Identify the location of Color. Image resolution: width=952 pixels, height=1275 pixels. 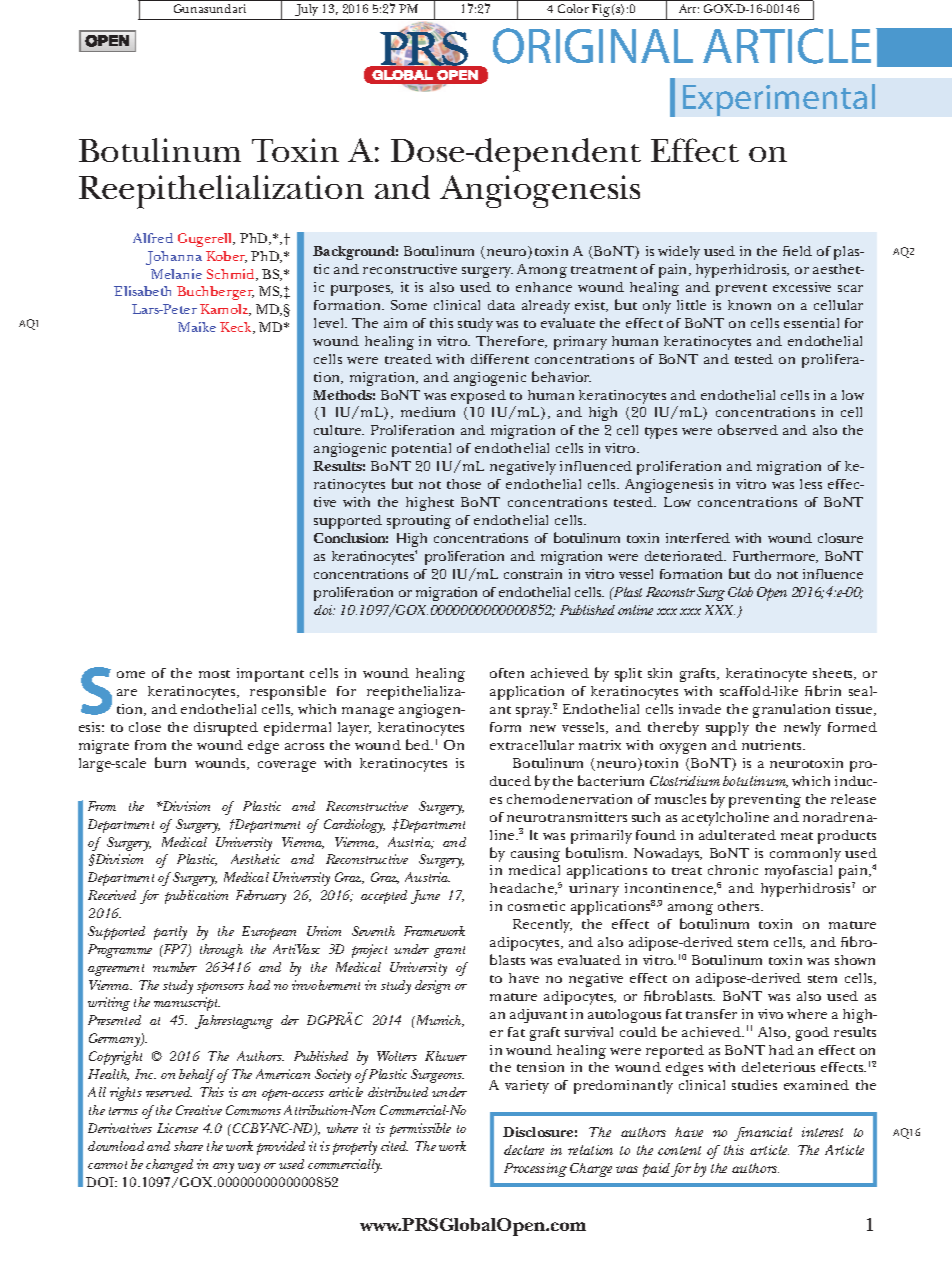
(573, 8).
